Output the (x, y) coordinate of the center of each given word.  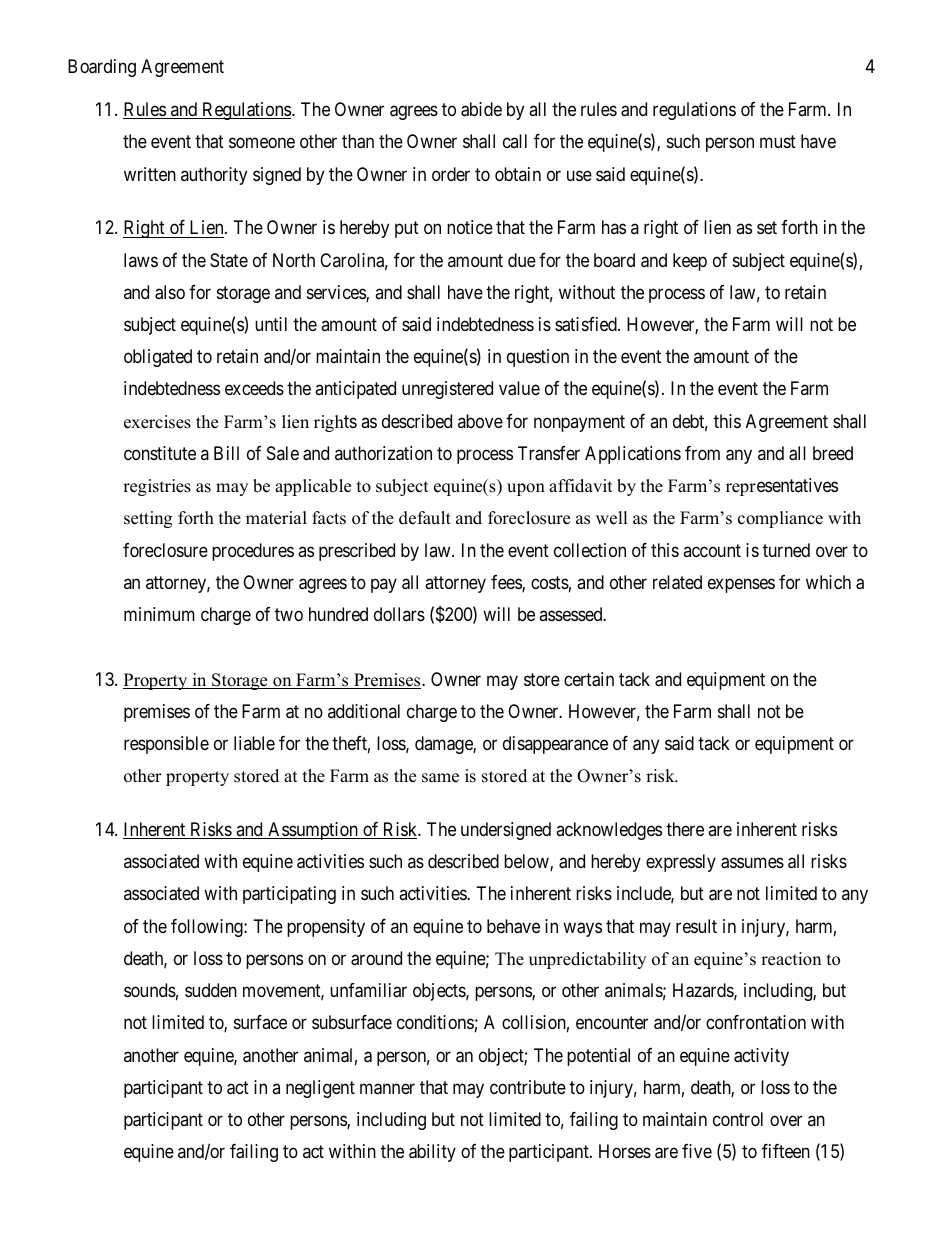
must (778, 141)
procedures (253, 552)
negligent (320, 1089)
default (425, 518)
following (208, 928)
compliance (780, 519)
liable (254, 743)
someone (262, 143)
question (538, 358)
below (527, 862)
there (685, 829)
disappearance (555, 745)
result (696, 926)
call (515, 141)
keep (690, 262)
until (271, 324)
